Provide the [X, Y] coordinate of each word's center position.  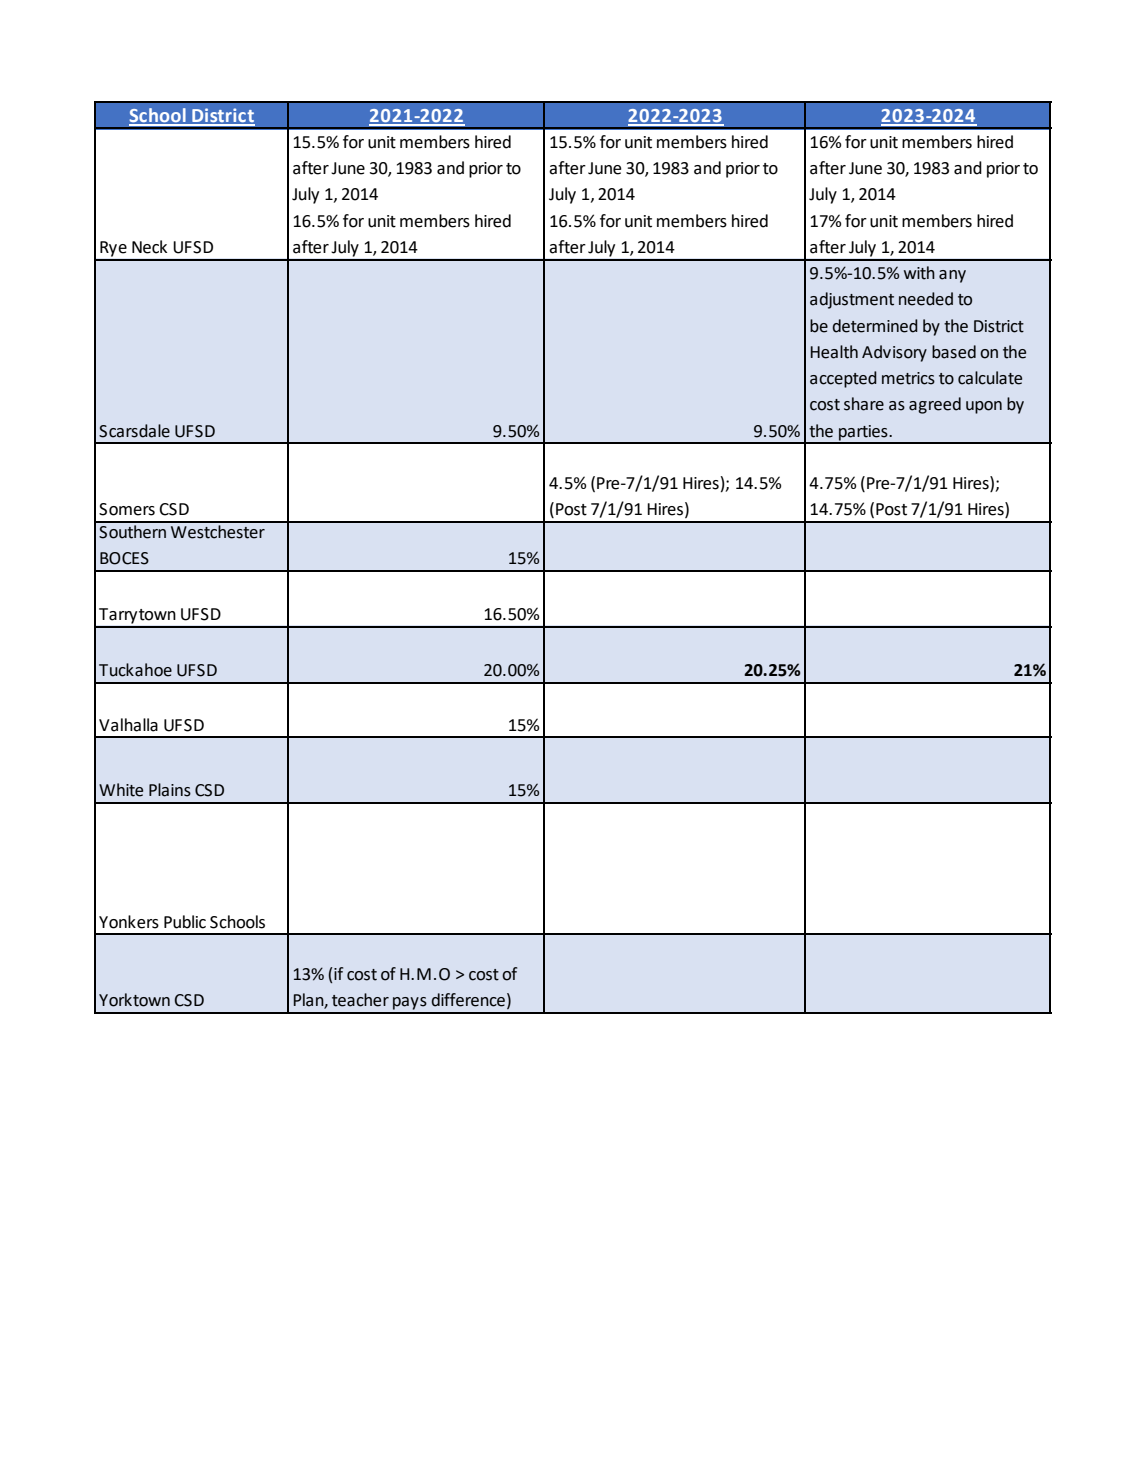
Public [185, 922]
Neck [149, 247]
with [919, 273]
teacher [360, 1000]
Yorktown [134, 1000]
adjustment [852, 300]
